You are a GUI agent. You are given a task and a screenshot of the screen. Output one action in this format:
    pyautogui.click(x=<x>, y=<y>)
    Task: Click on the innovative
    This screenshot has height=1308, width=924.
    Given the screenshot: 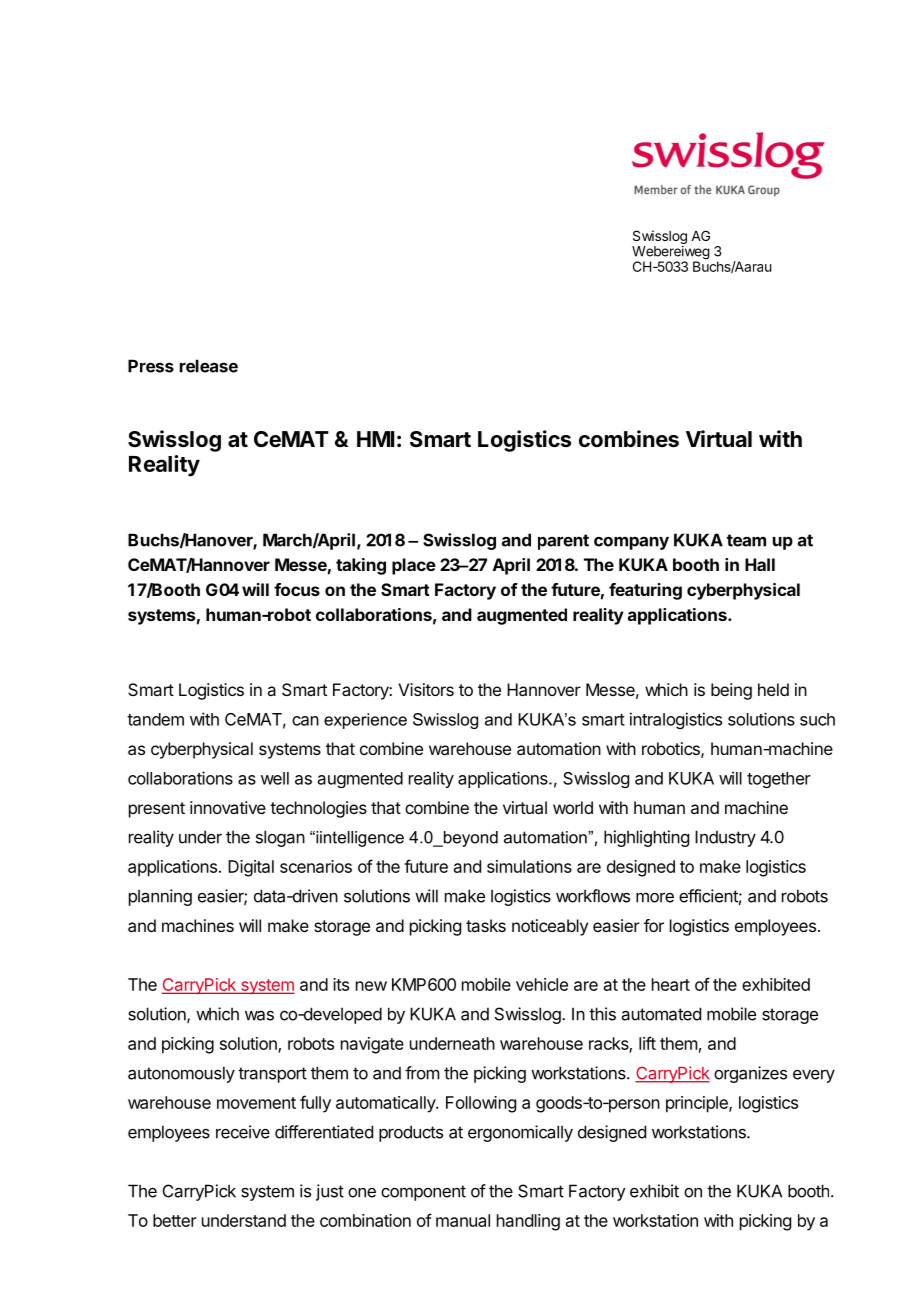 What is the action you would take?
    pyautogui.click(x=228, y=807)
